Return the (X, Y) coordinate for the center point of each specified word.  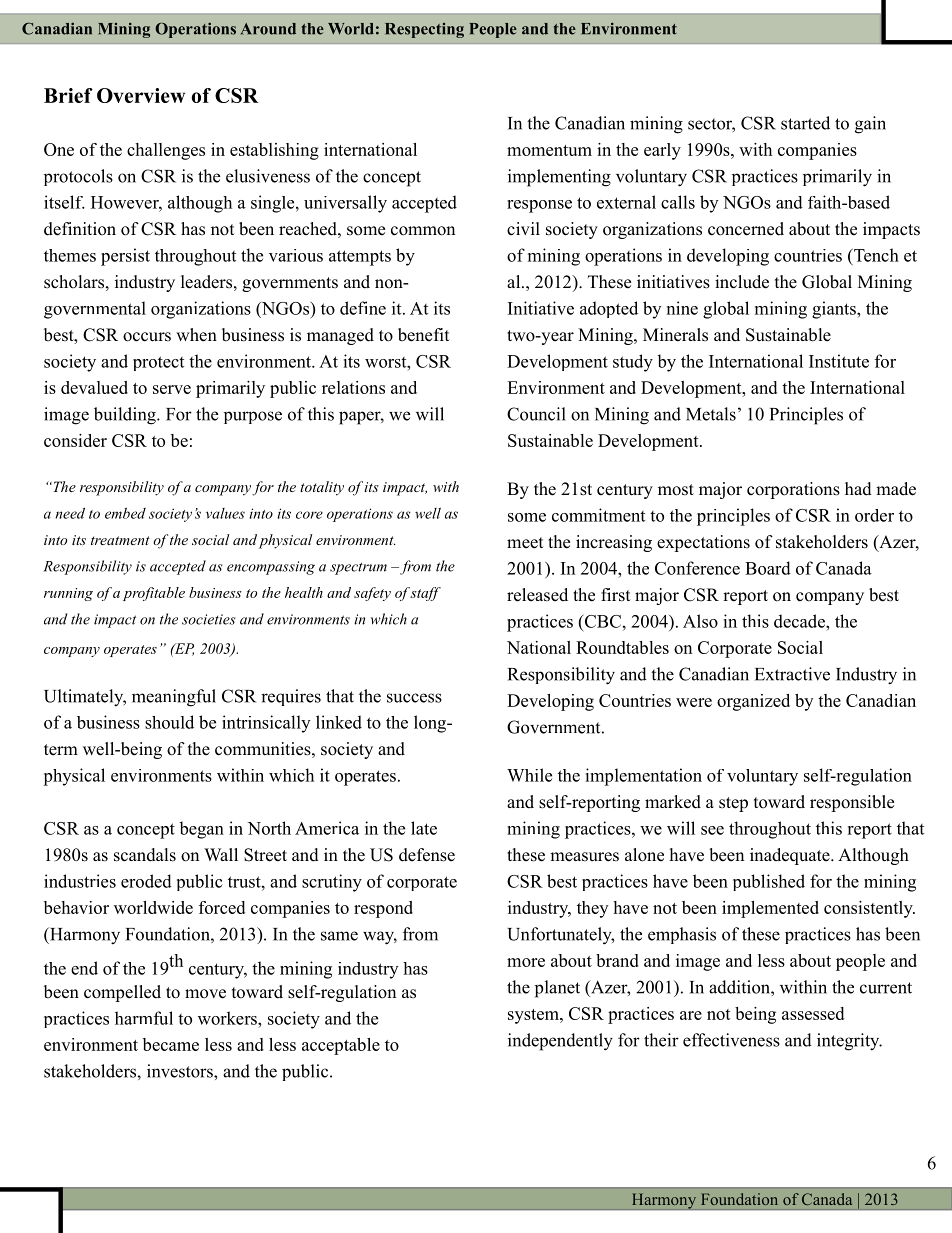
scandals (145, 855)
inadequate (791, 856)
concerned (746, 229)
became (171, 1044)
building (126, 416)
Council (536, 414)
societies (209, 619)
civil (523, 228)
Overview (141, 95)
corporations (793, 490)
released (537, 595)
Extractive (792, 674)
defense (427, 855)
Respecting (424, 30)
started (805, 123)
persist (125, 257)
